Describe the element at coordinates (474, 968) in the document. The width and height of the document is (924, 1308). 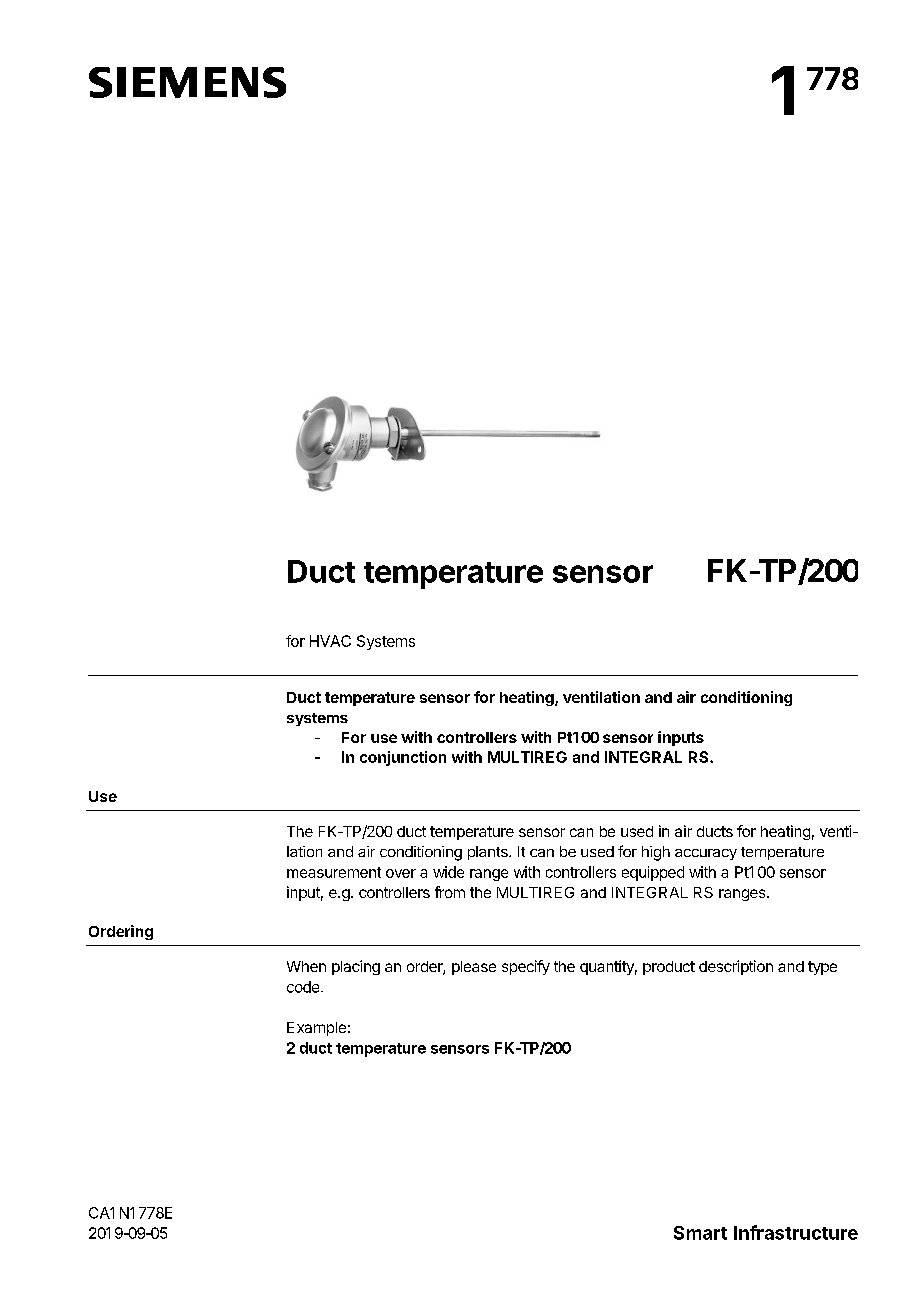
I see `please` at that location.
